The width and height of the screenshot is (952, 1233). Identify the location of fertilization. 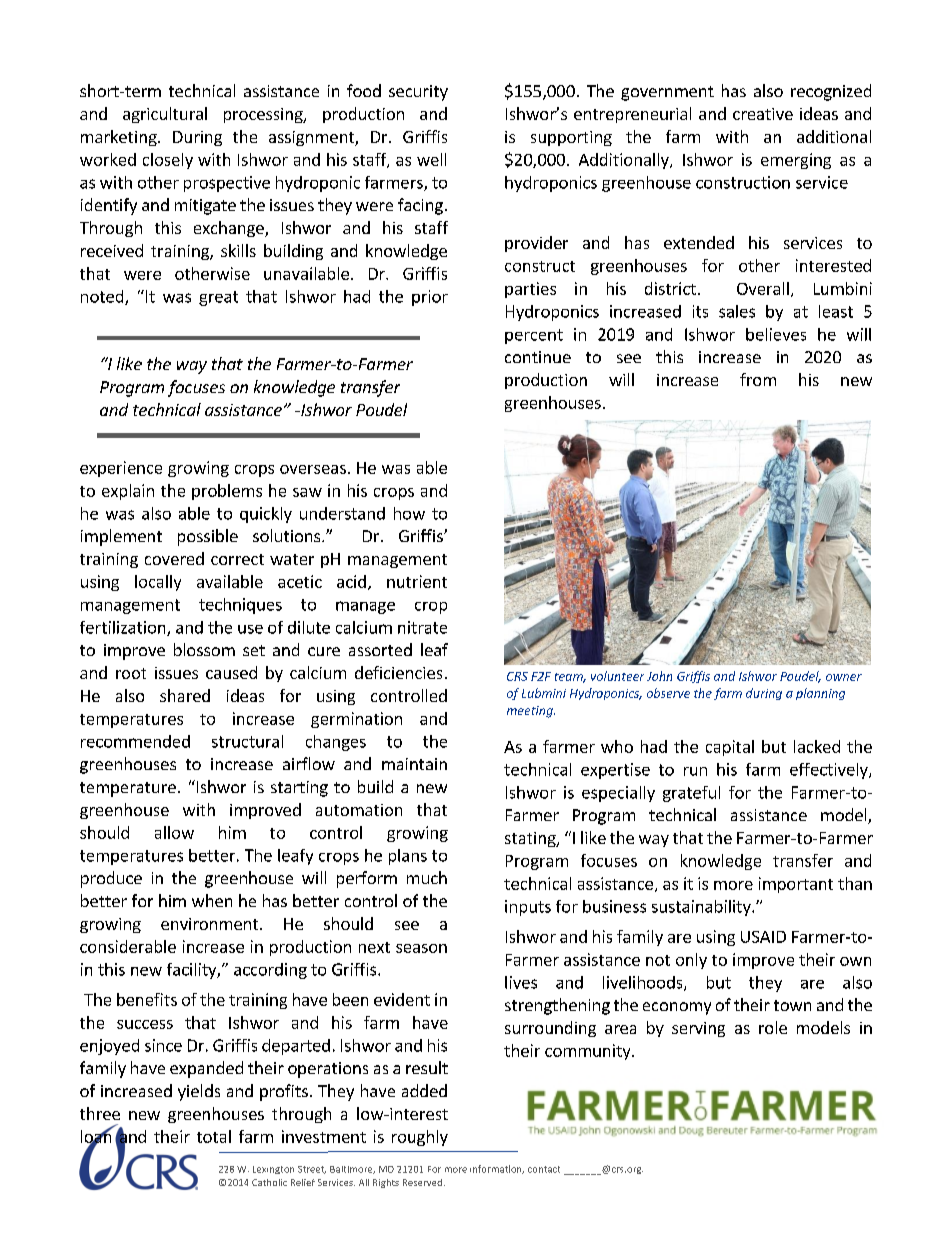
(124, 628).
